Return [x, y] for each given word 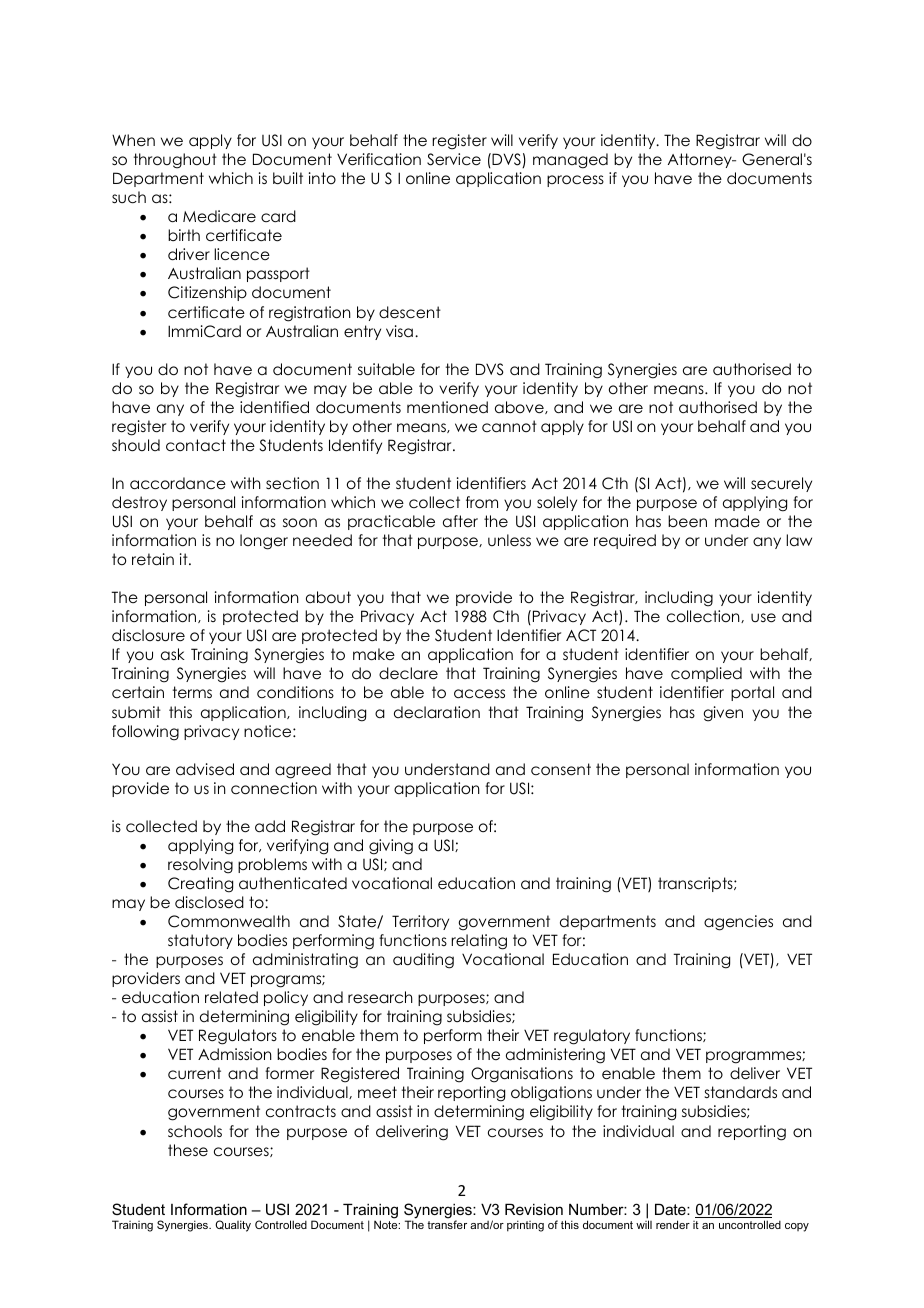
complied [706, 674]
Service [454, 159]
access [479, 694]
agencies [738, 923]
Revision [534, 1209]
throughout [175, 161]
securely [781, 484]
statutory [200, 941]
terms [192, 692]
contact [196, 445]
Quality [233, 1226]
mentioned [447, 407]
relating [479, 942]
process [575, 181]
